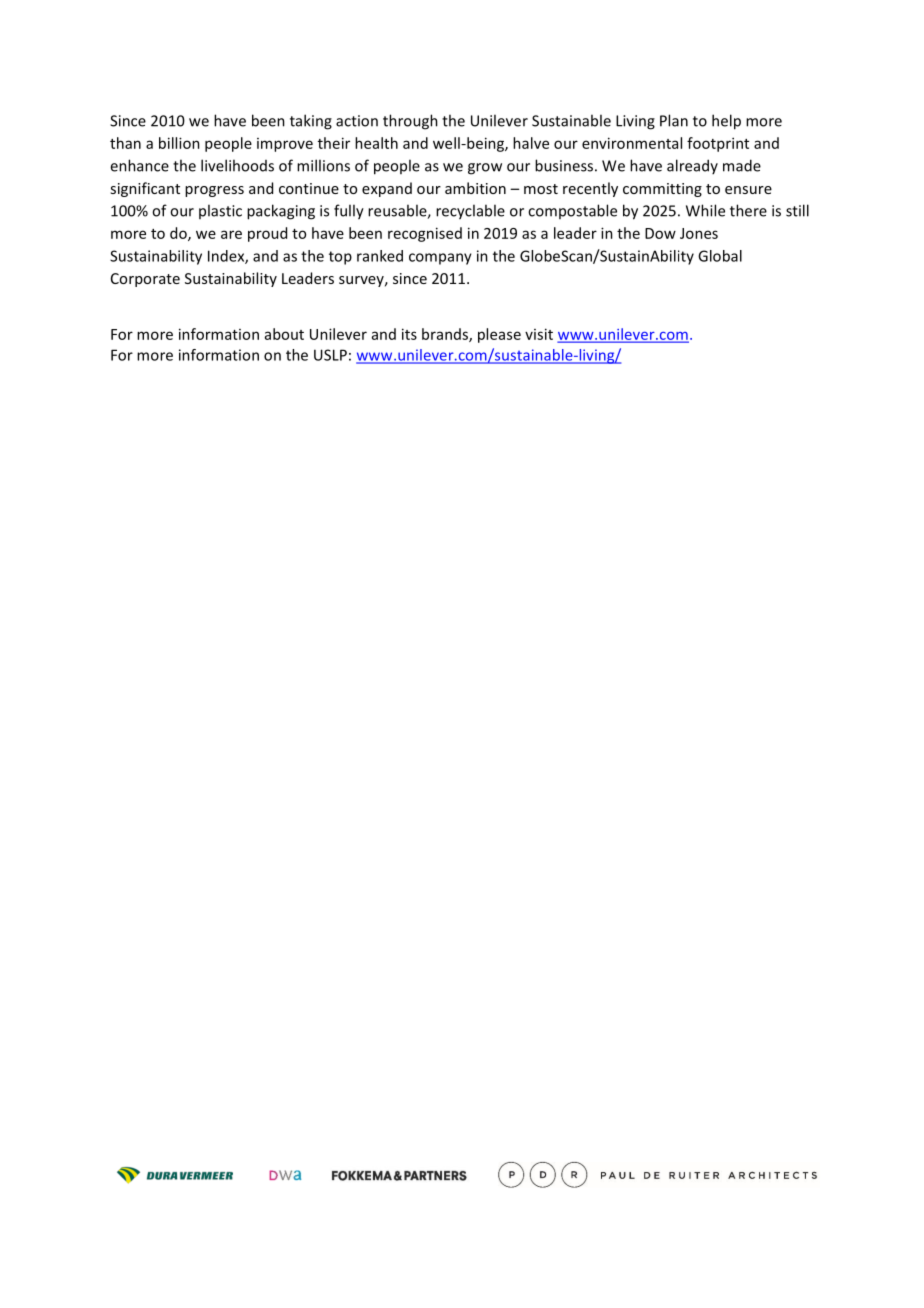  What do you see at coordinates (699, 233) in the screenshot?
I see `Jones` at bounding box center [699, 233].
